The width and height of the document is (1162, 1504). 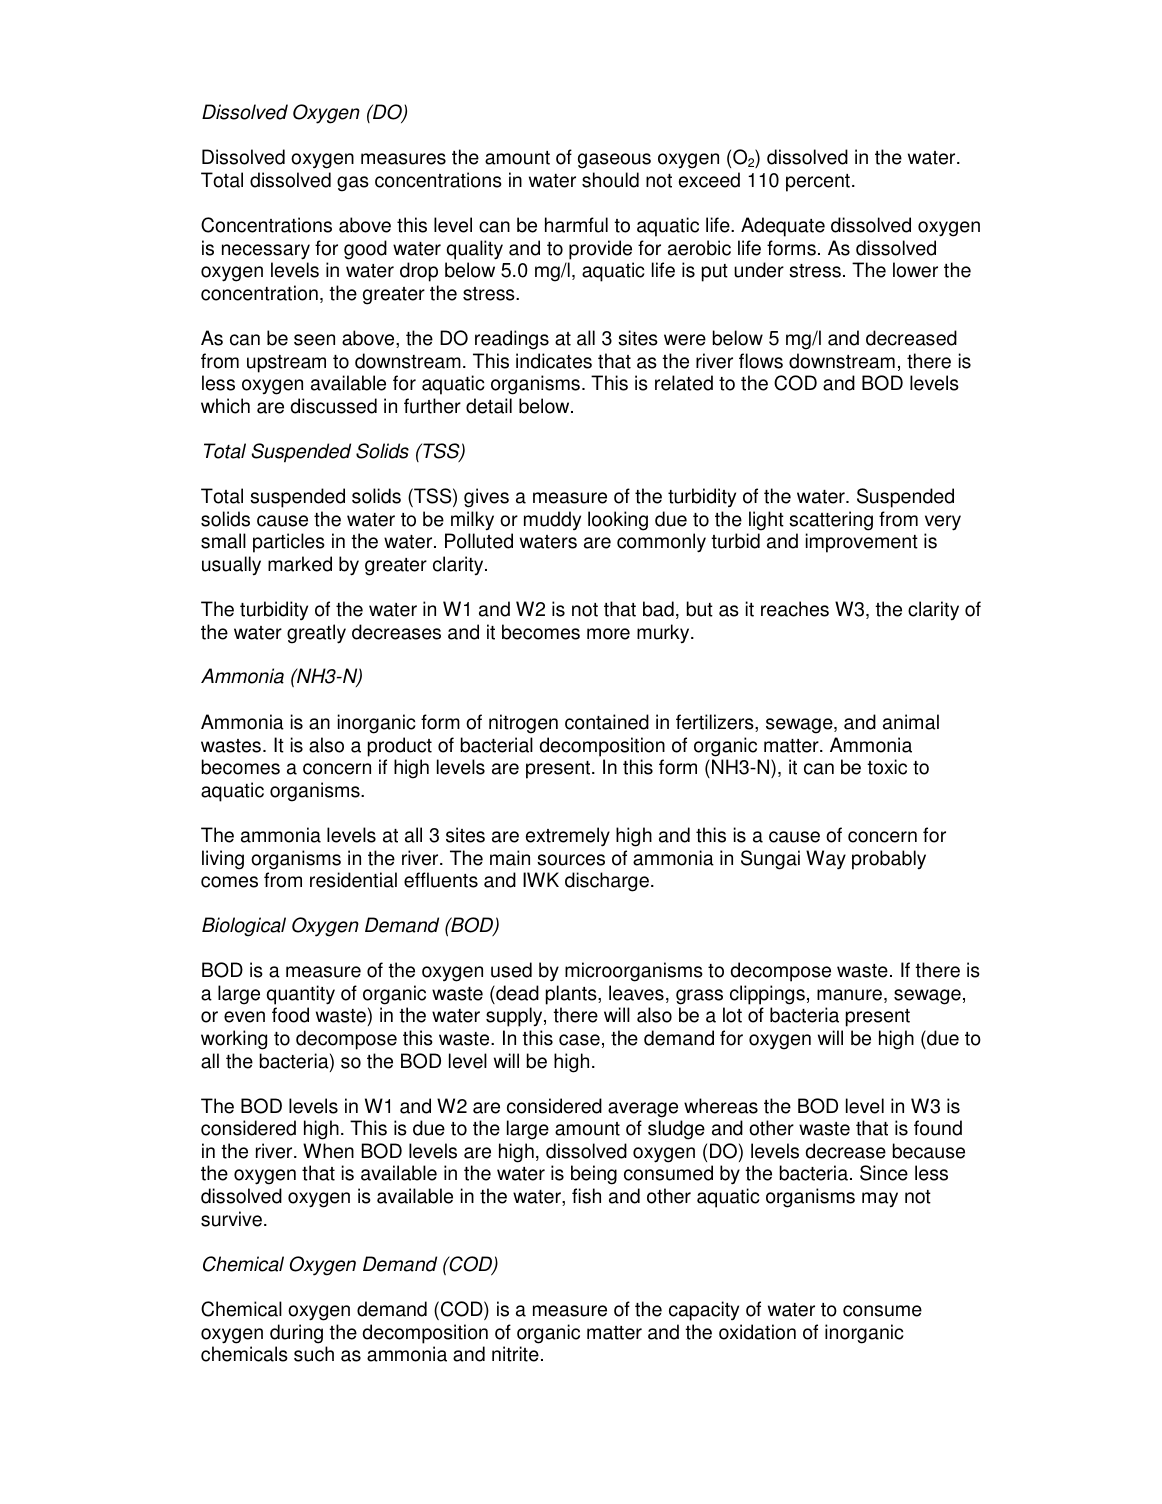 What do you see at coordinates (610, 180) in the document?
I see `should` at bounding box center [610, 180].
